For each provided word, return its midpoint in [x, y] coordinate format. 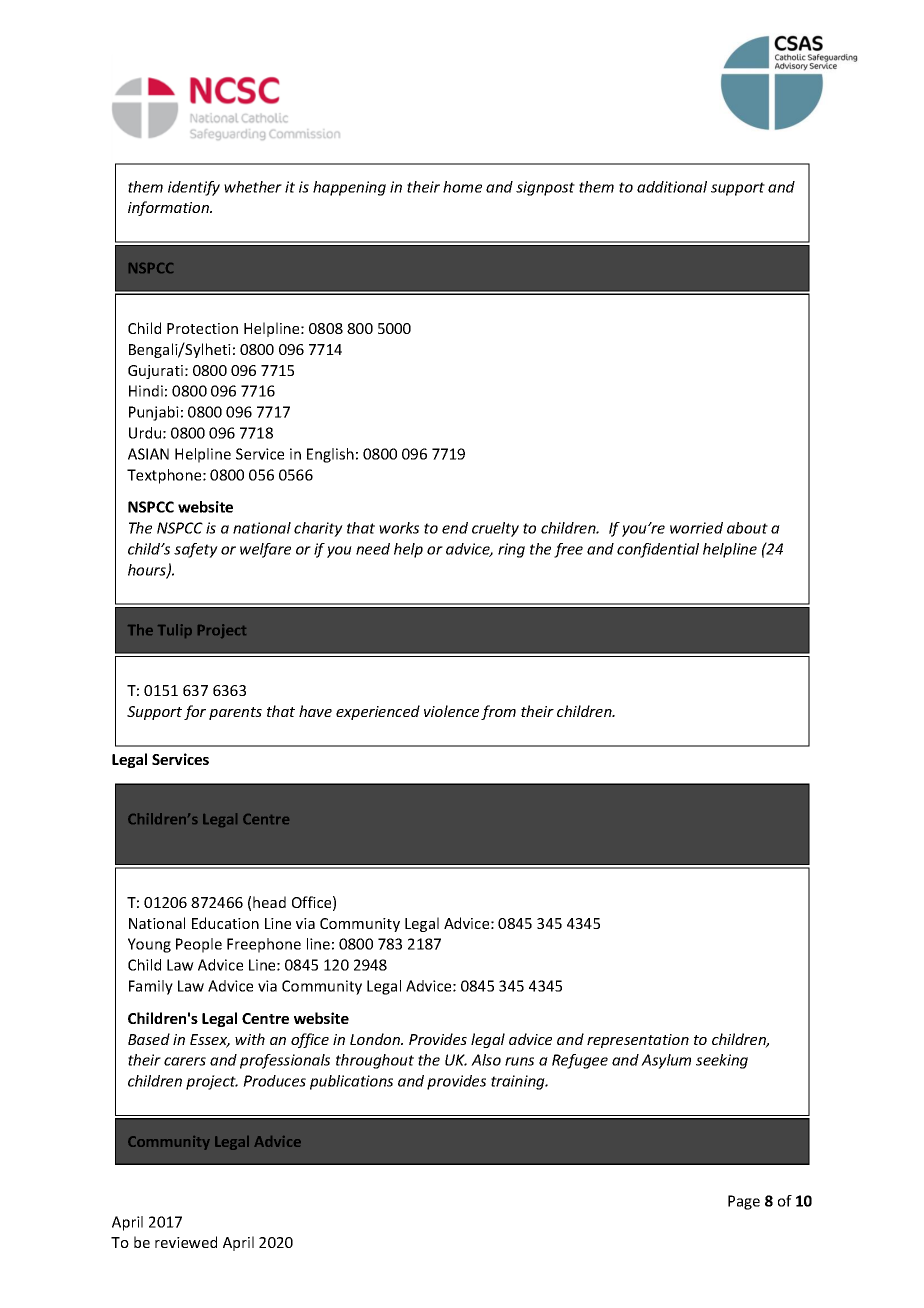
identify [194, 188]
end [455, 528]
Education [225, 923]
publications [351, 1082]
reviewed [186, 1242]
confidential [658, 550]
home [462, 187]
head [269, 902]
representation [638, 1041]
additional [672, 187]
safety [196, 550]
